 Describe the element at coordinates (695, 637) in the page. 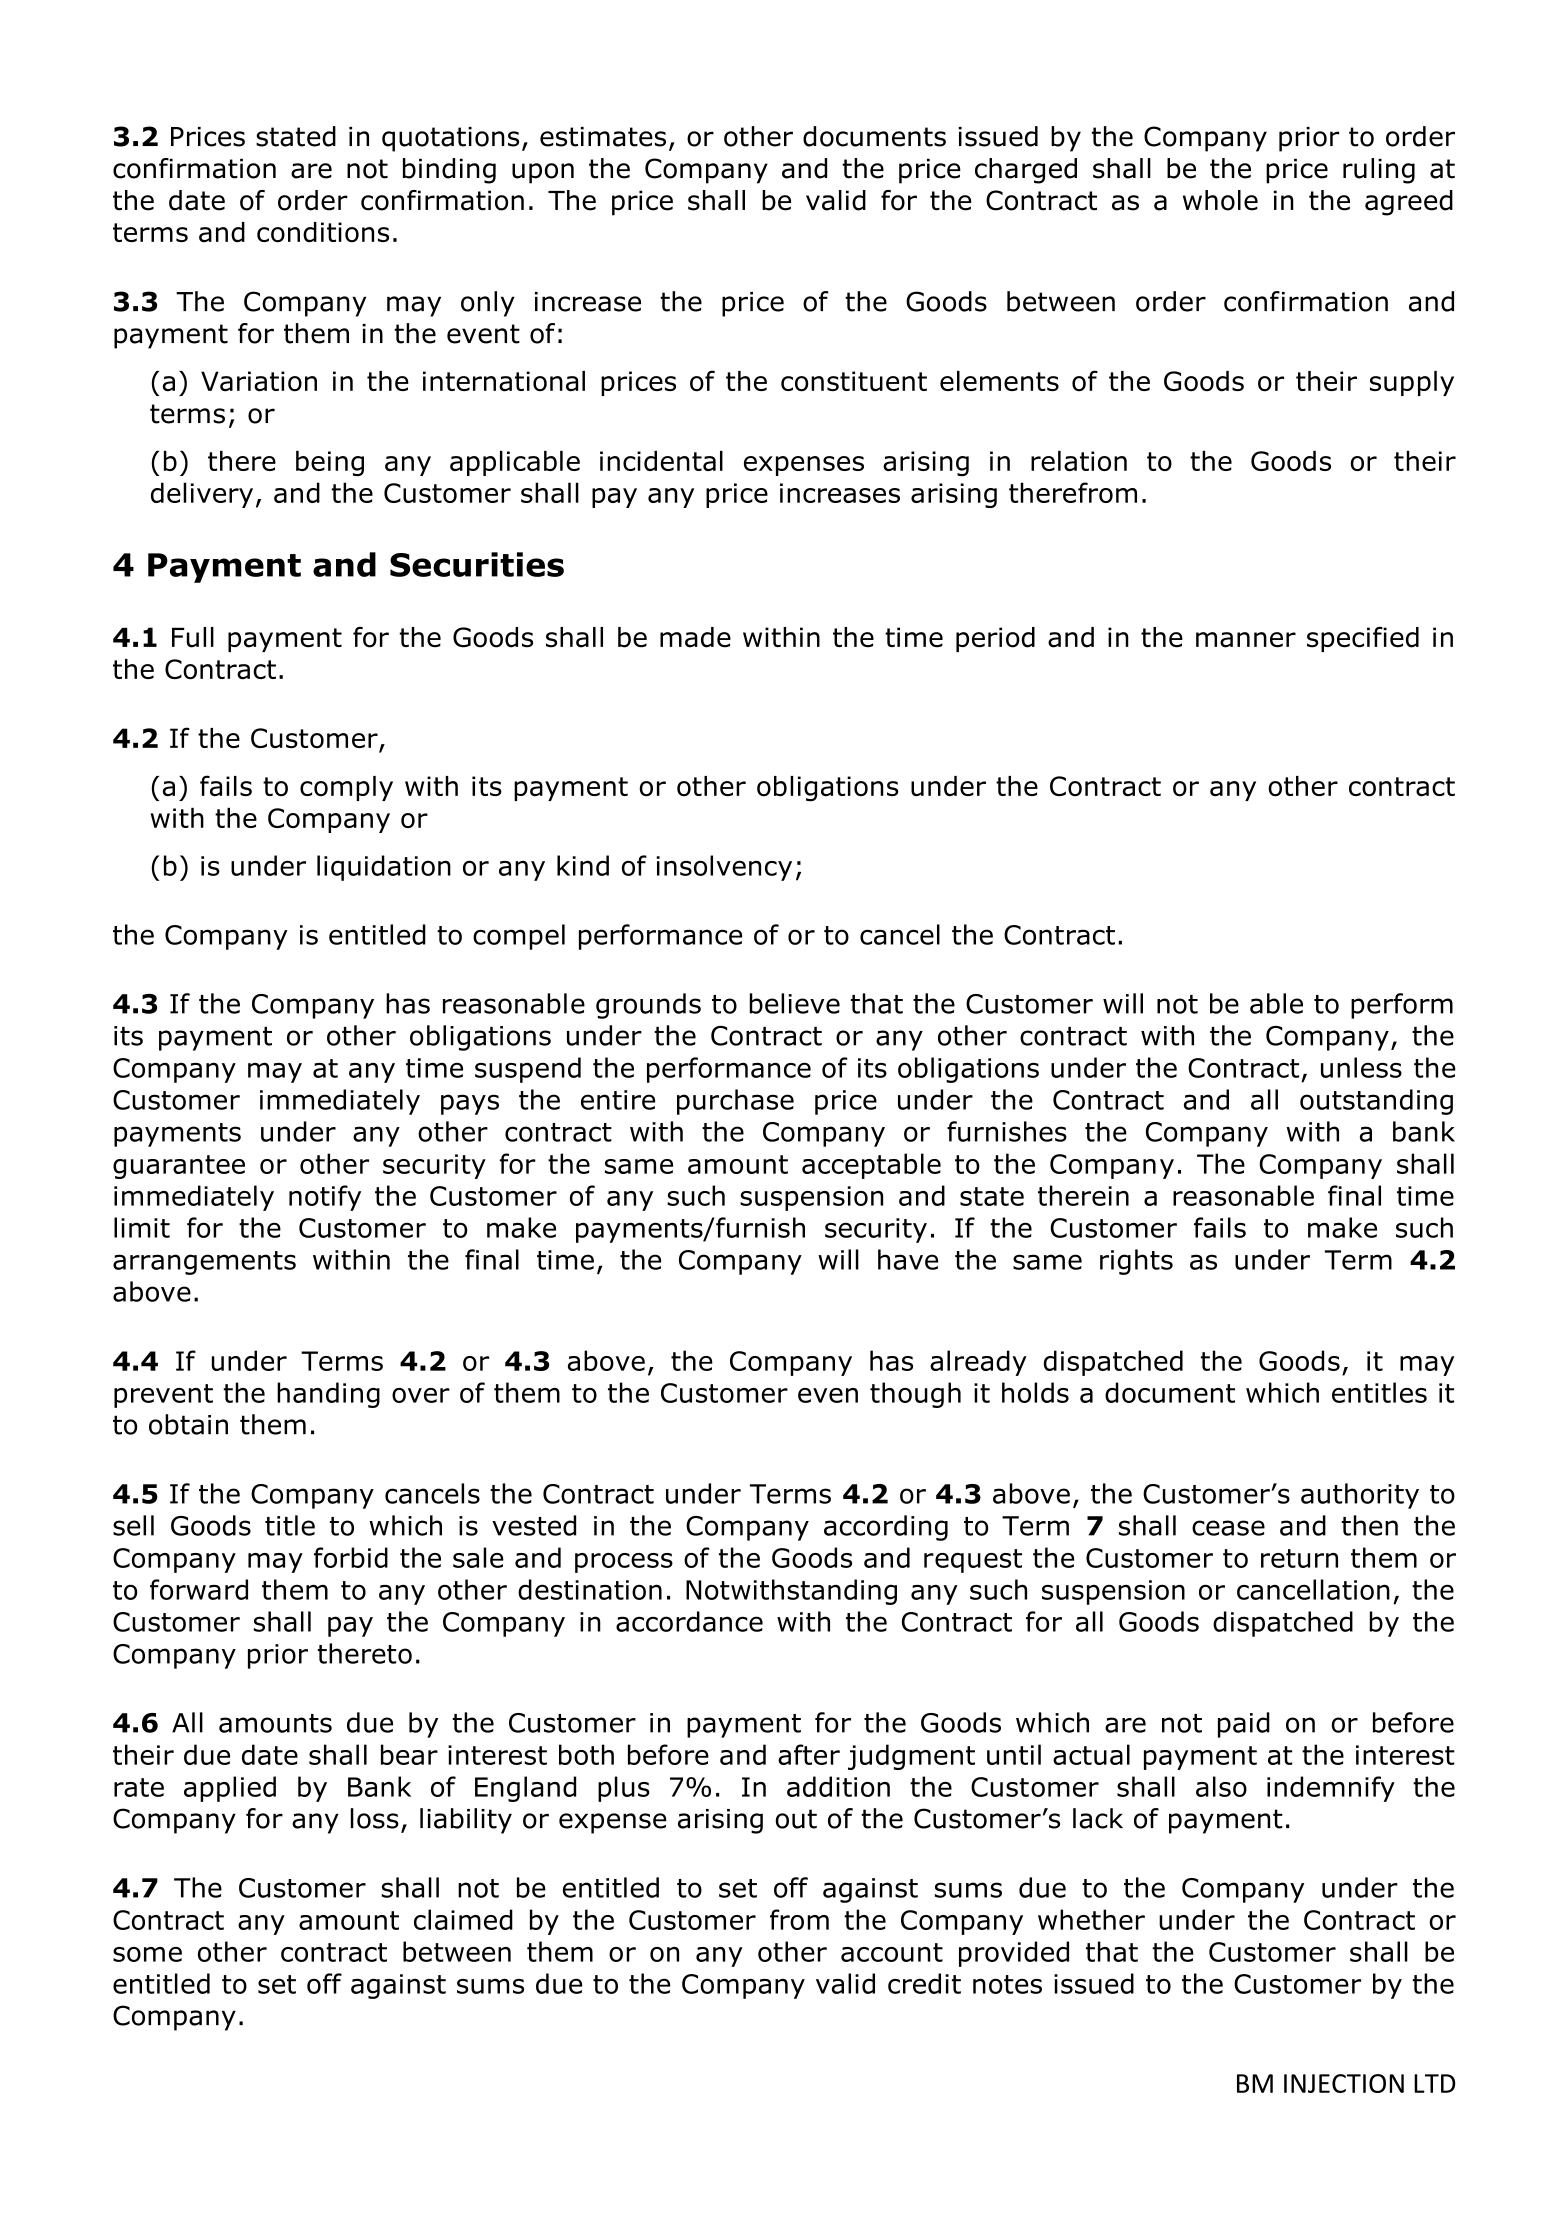

I see `made` at that location.
